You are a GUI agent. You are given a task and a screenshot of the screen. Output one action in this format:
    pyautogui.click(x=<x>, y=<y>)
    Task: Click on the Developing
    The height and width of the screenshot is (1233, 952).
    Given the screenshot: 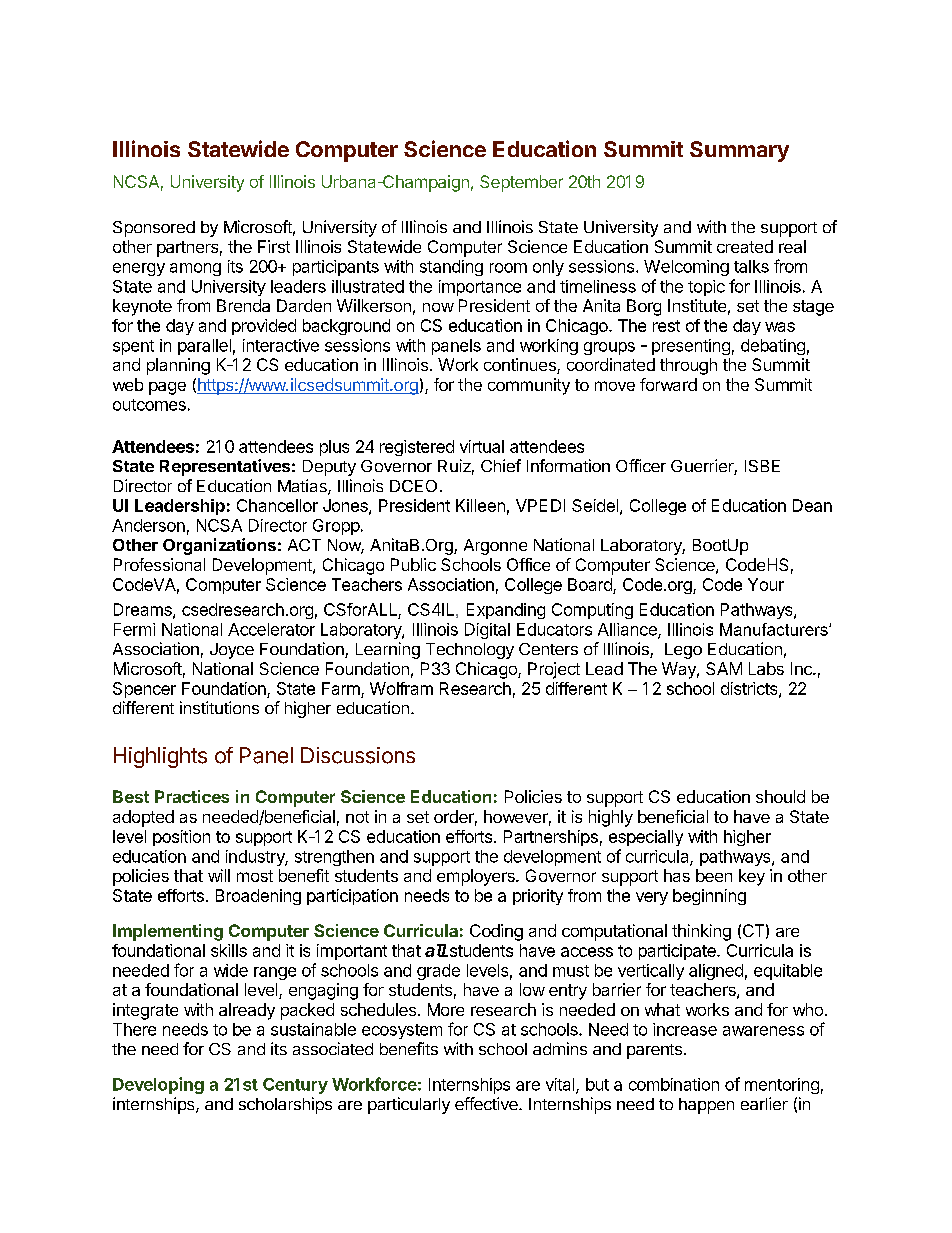 What is the action you would take?
    pyautogui.click(x=158, y=1085)
